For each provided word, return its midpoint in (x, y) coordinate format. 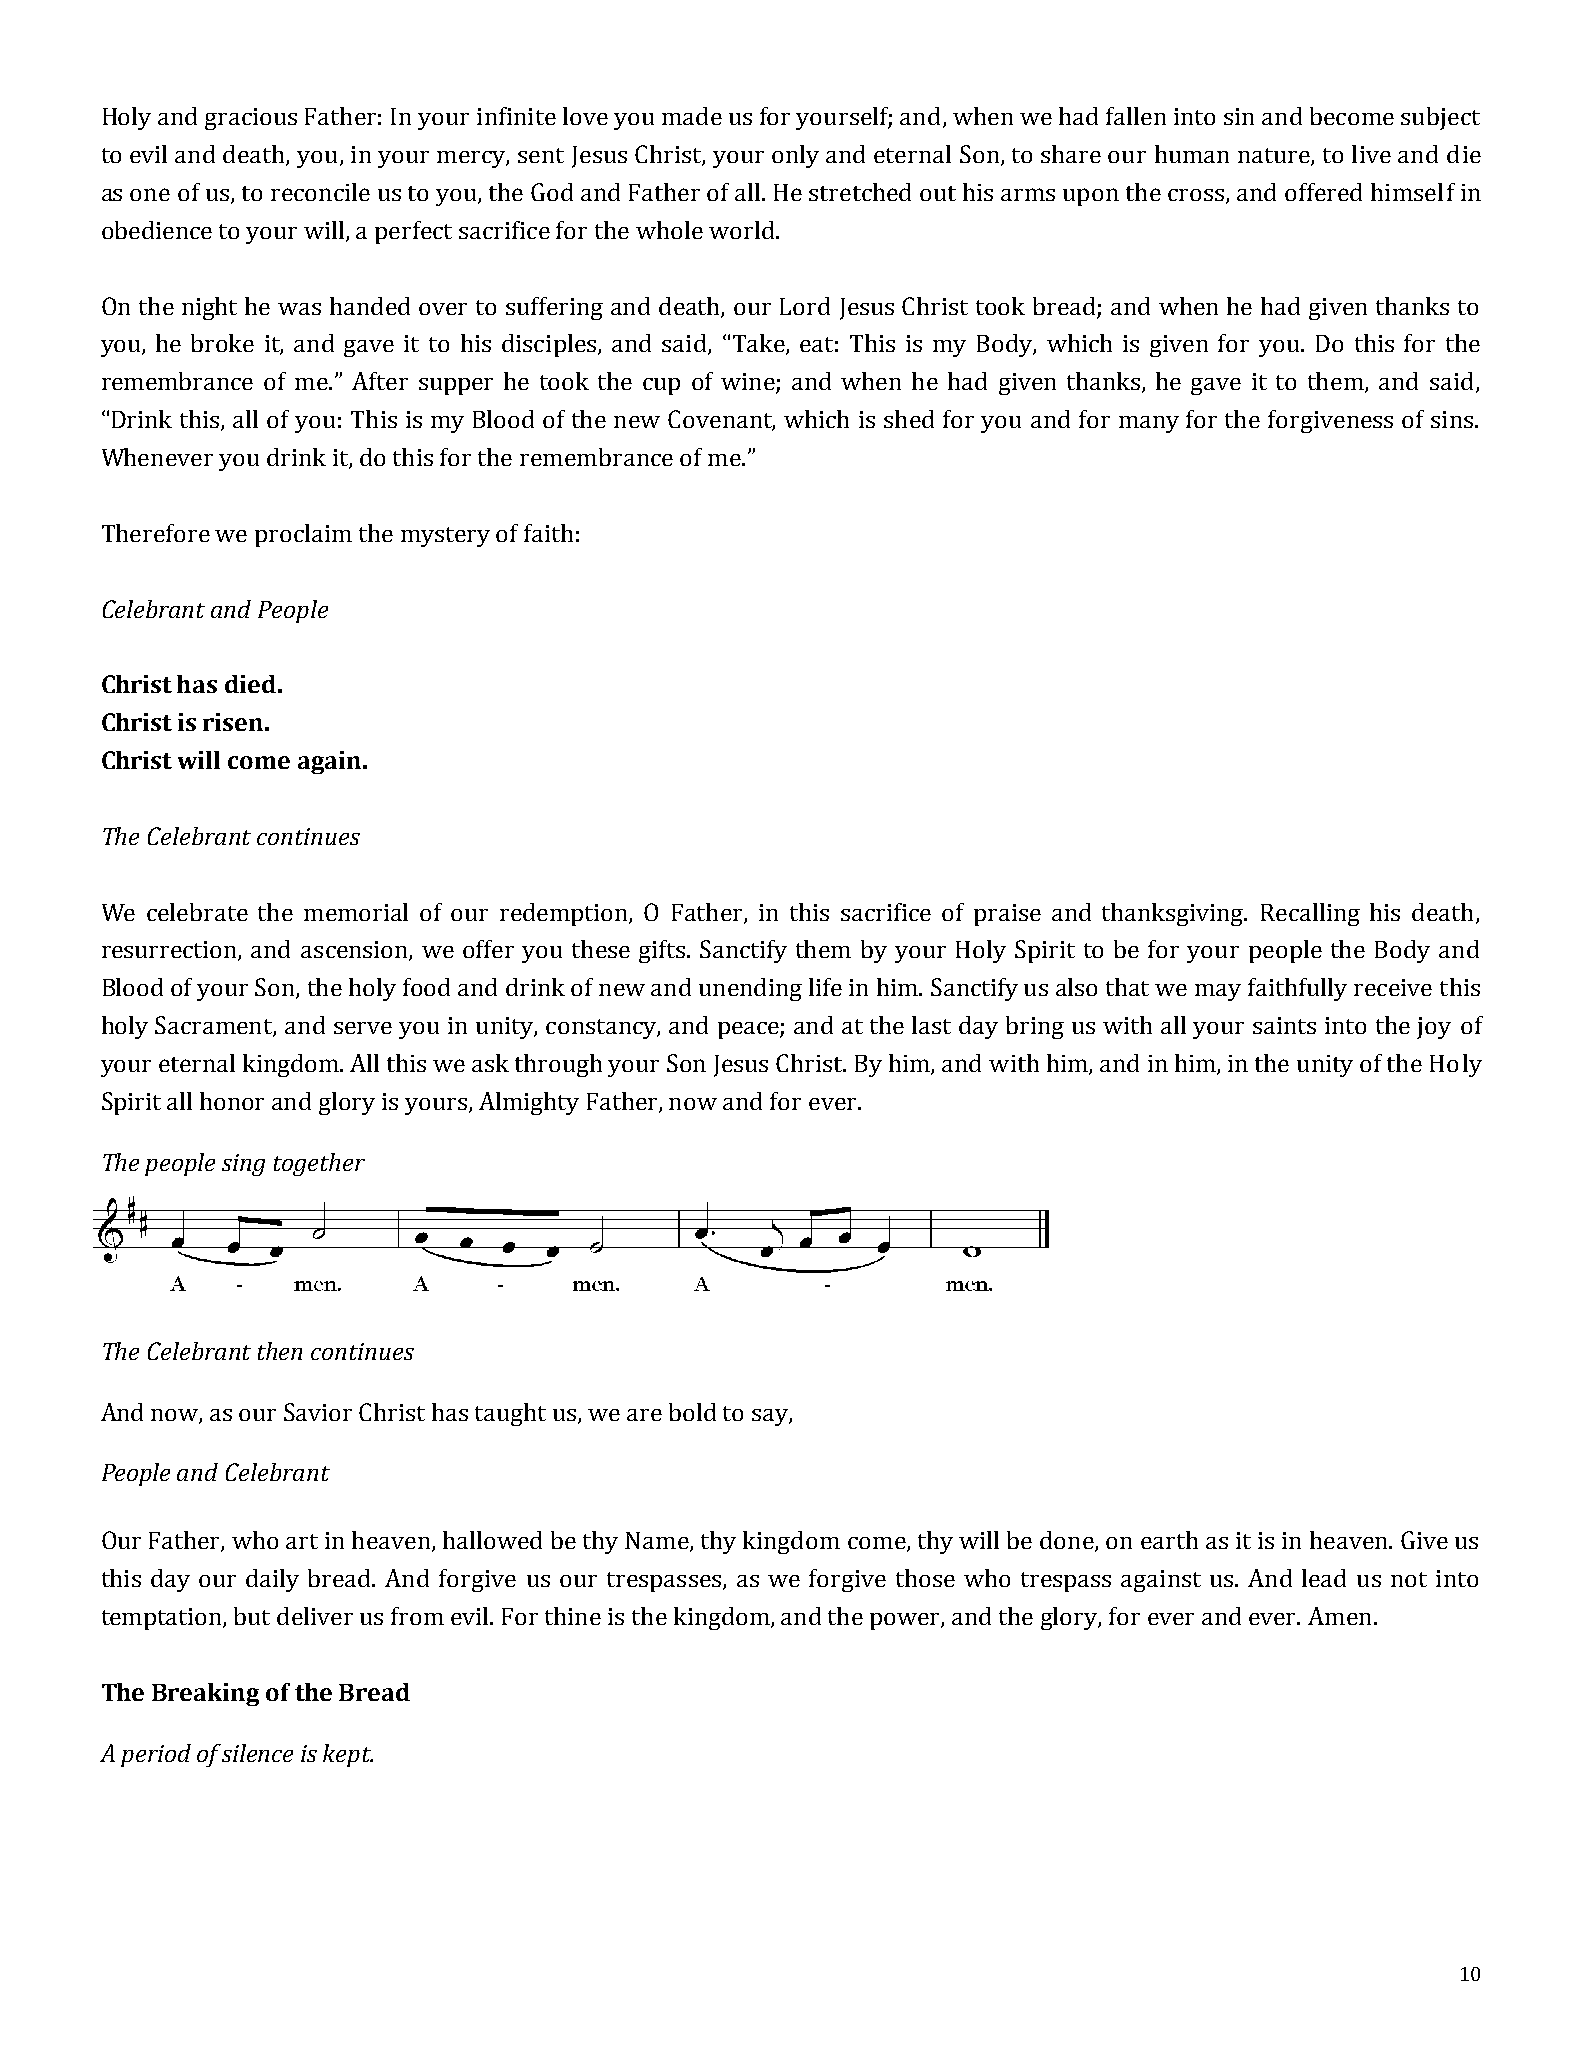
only (795, 156)
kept (348, 1755)
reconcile (320, 192)
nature (1275, 156)
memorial (356, 912)
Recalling (1310, 914)
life (825, 987)
